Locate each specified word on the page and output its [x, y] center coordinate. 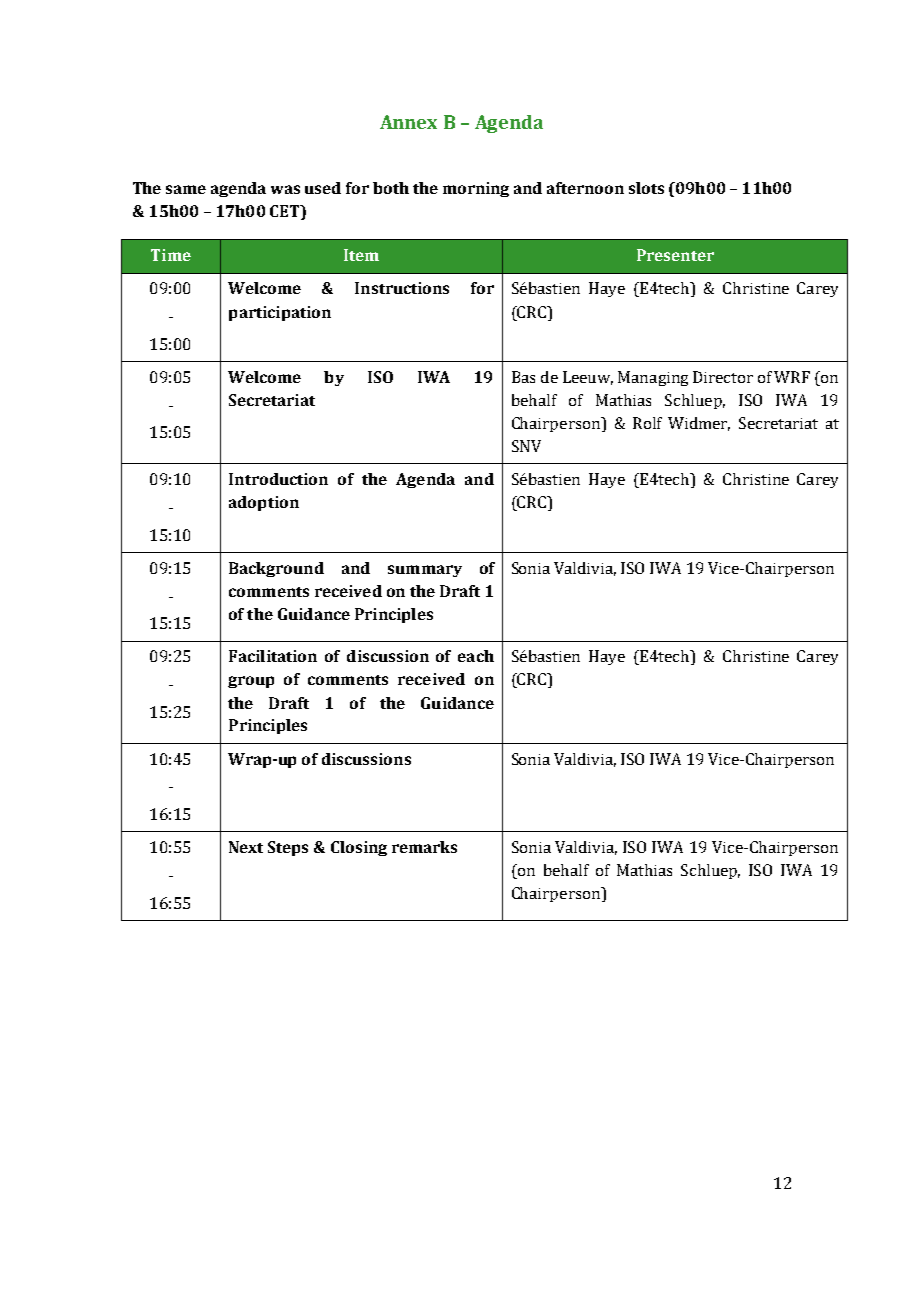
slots [646, 188]
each [476, 656]
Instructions [402, 288]
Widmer [699, 424]
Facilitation [273, 656]
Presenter [675, 255]
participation [280, 313]
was [285, 189]
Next [246, 847]
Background [276, 569]
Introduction [278, 479]
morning [476, 189]
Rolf [647, 423]
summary [425, 571]
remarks [424, 847]
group [251, 682]
